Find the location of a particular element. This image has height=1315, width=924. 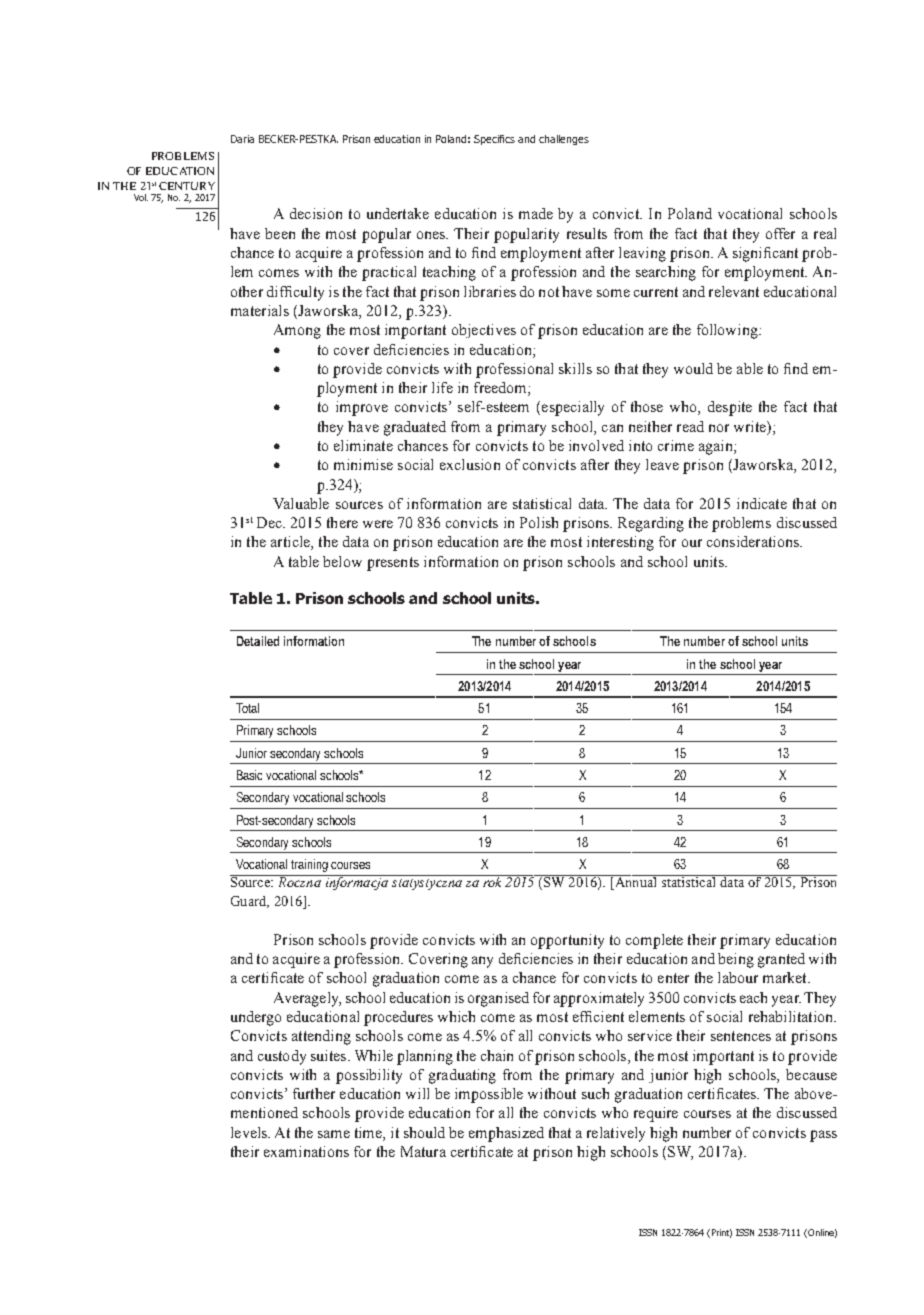

opportunity is located at coordinates (567, 941).
